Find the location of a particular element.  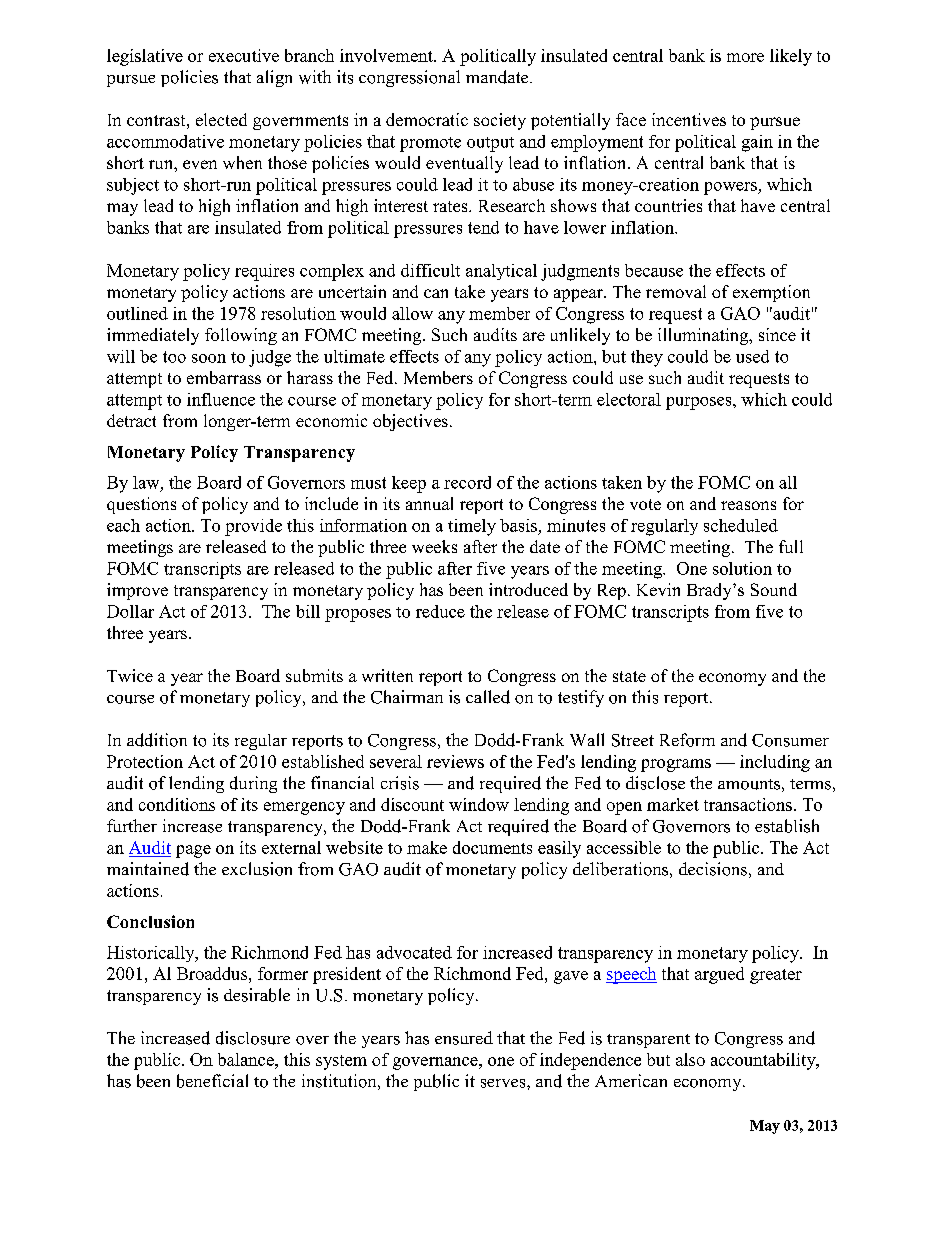

window is located at coordinates (479, 804).
